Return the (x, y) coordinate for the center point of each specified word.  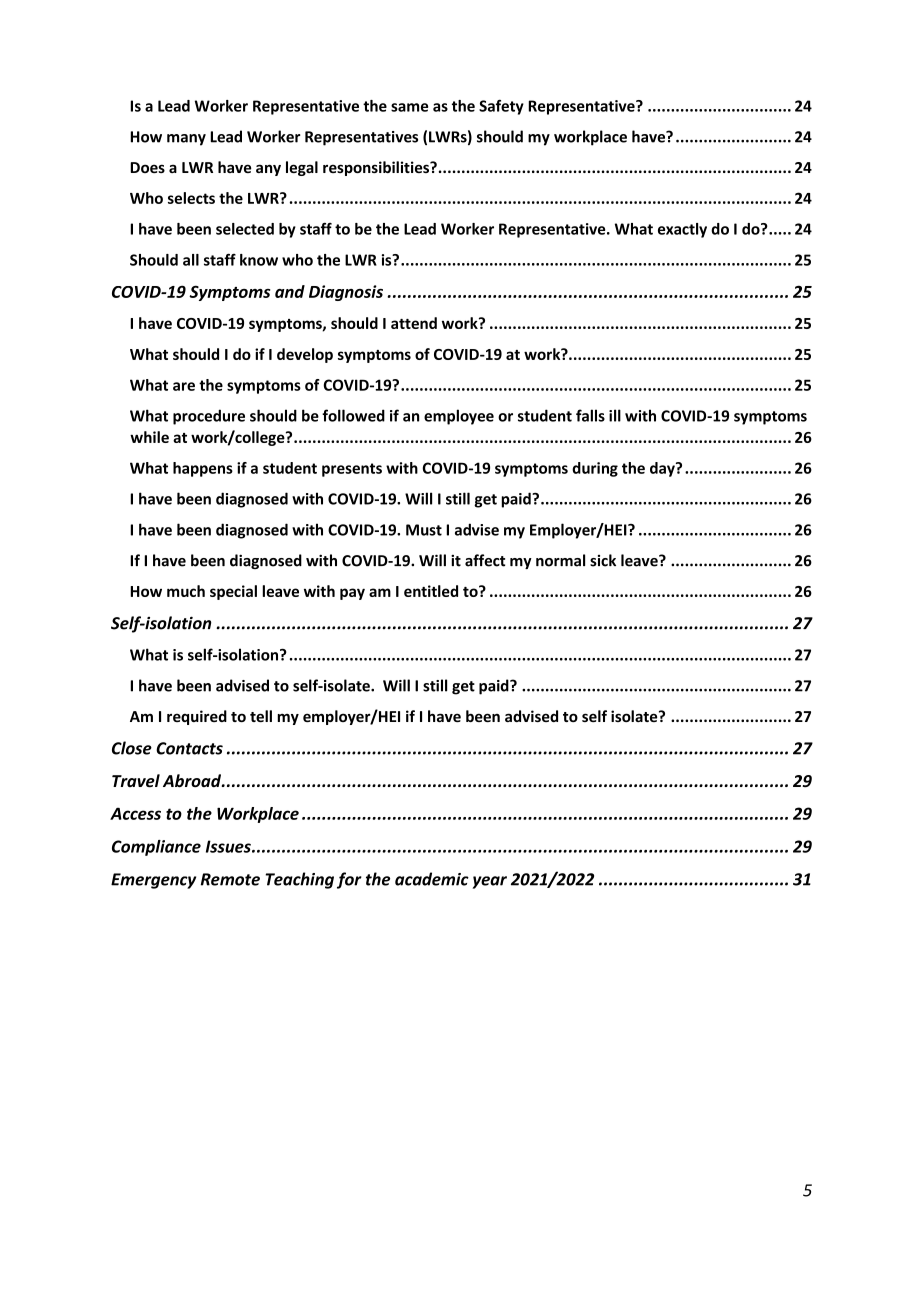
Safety (501, 107)
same (409, 107)
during (595, 469)
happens (203, 469)
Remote (230, 879)
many (186, 140)
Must (424, 530)
